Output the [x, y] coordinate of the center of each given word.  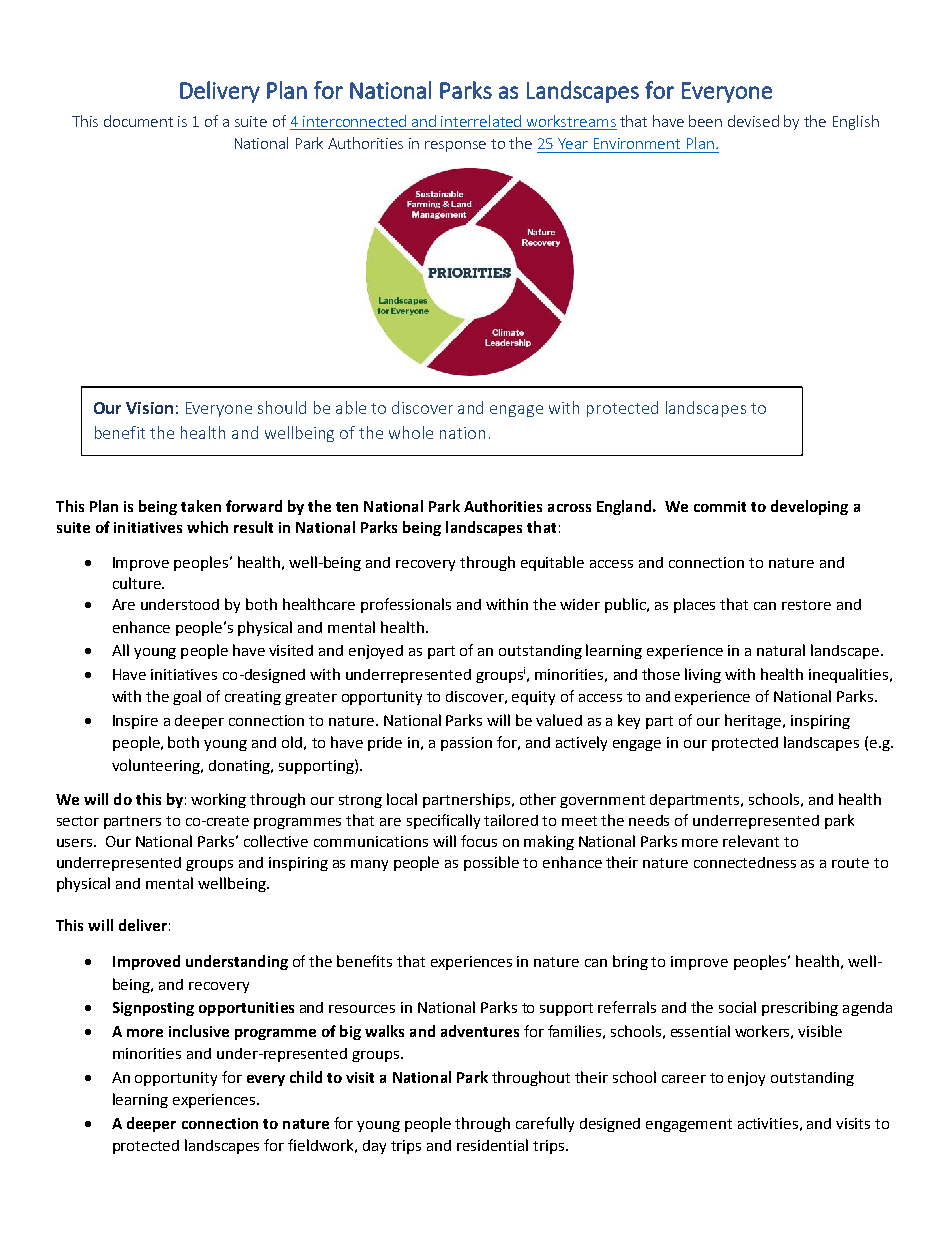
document [138, 121]
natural [781, 650]
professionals [406, 605]
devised [753, 121]
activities [768, 1123]
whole [411, 432]
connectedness [745, 862]
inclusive [199, 1031]
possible [491, 863]
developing [809, 507]
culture [138, 583]
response [455, 146]
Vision [149, 408]
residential [492, 1145]
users [76, 843]
